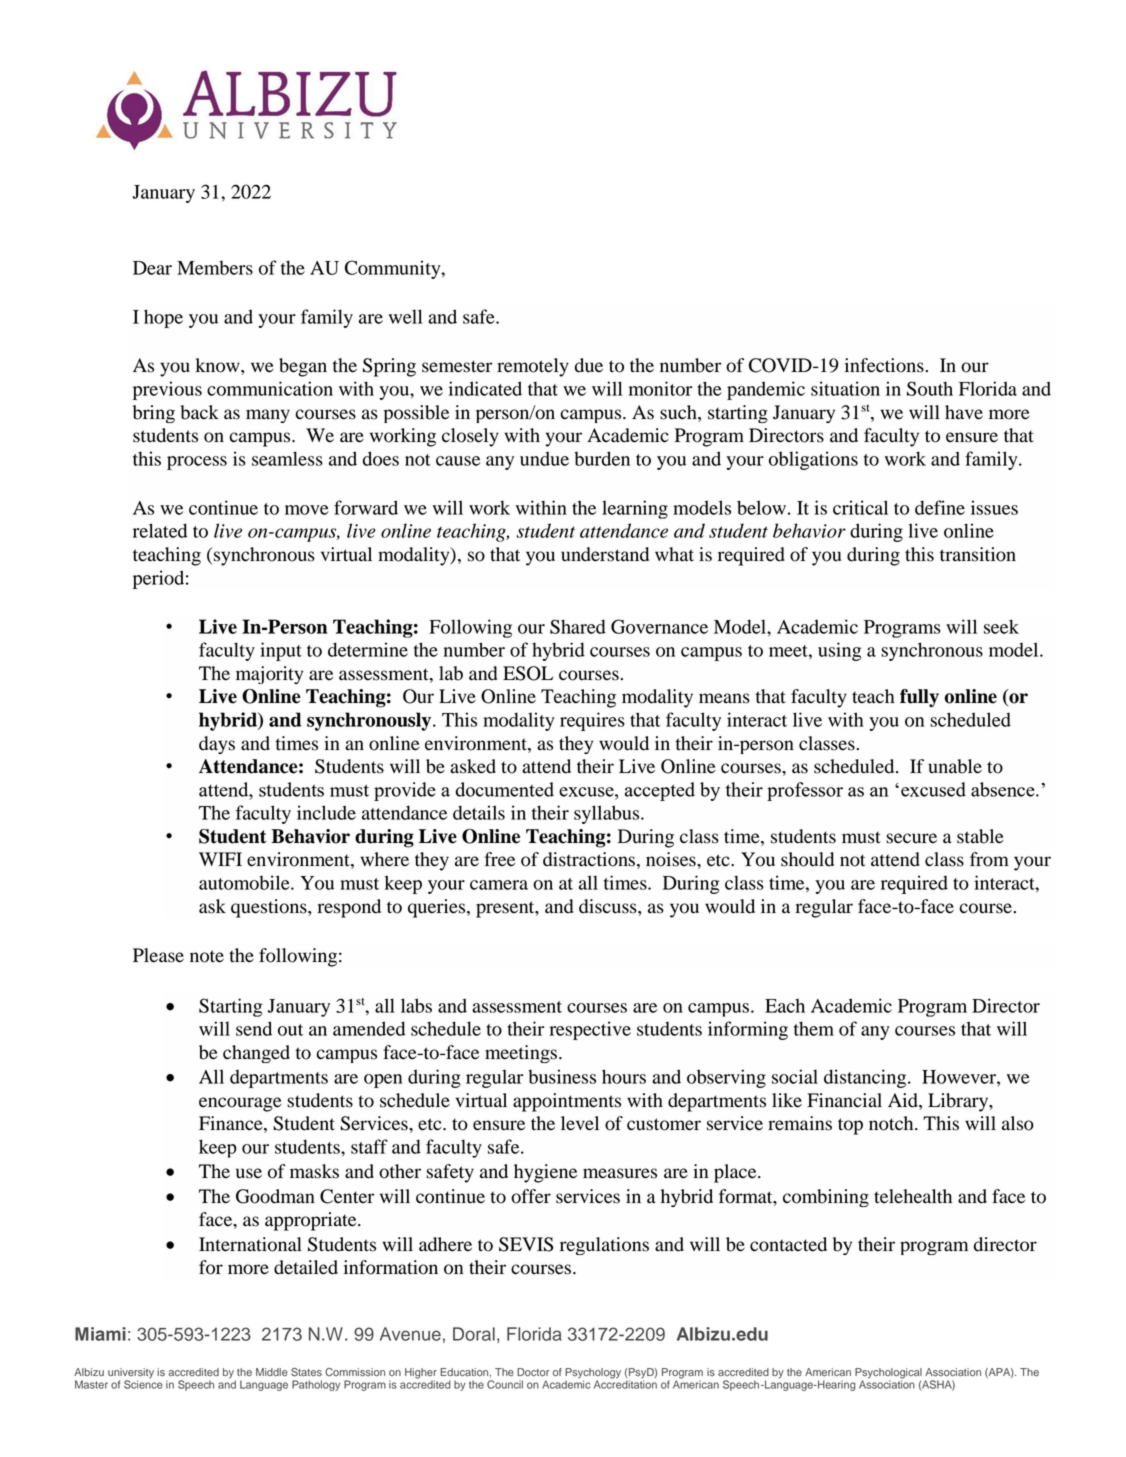 The image size is (1126, 1457). I want to click on Doctor, so click(533, 1372).
